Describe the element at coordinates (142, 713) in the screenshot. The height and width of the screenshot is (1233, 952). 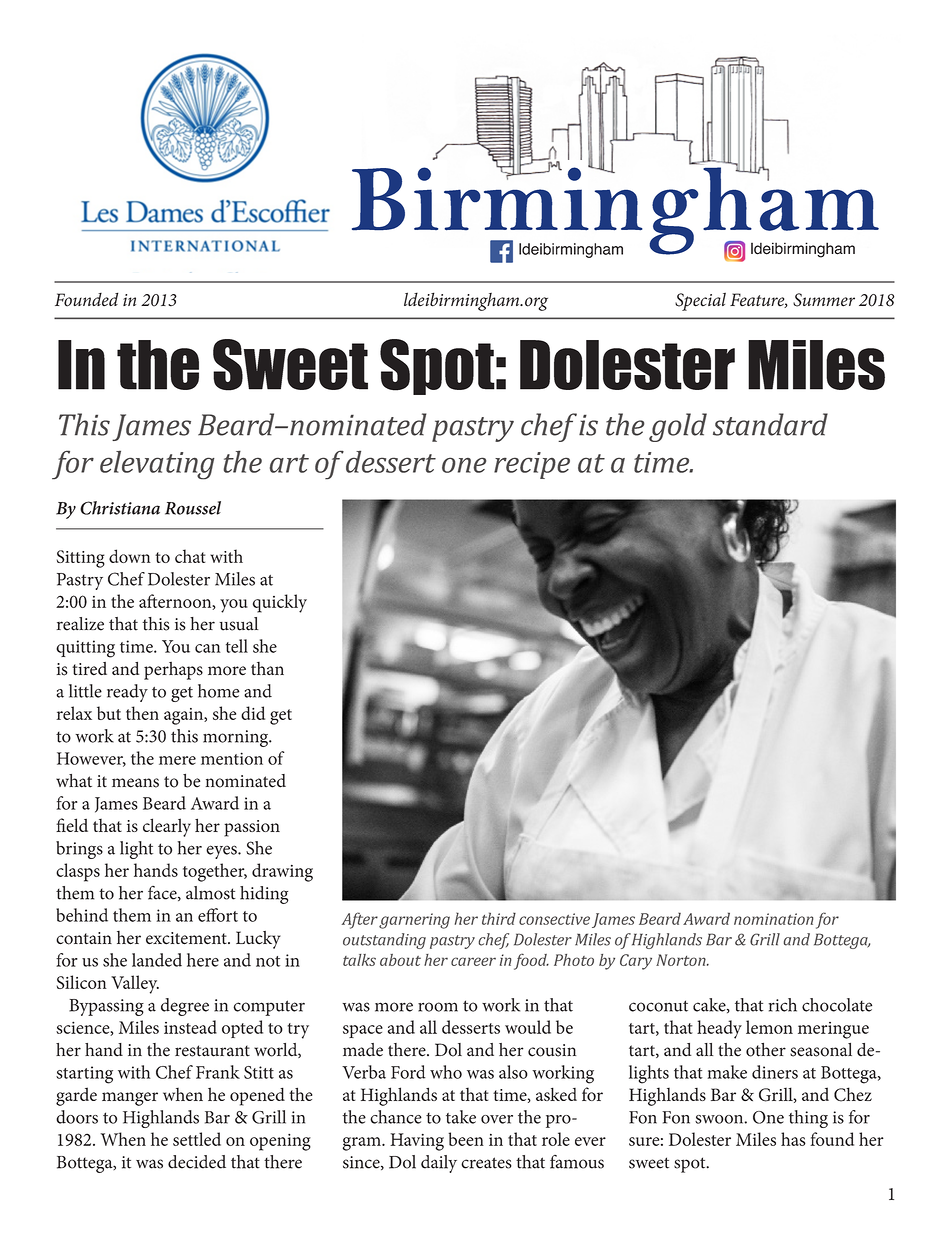
I see `then` at that location.
